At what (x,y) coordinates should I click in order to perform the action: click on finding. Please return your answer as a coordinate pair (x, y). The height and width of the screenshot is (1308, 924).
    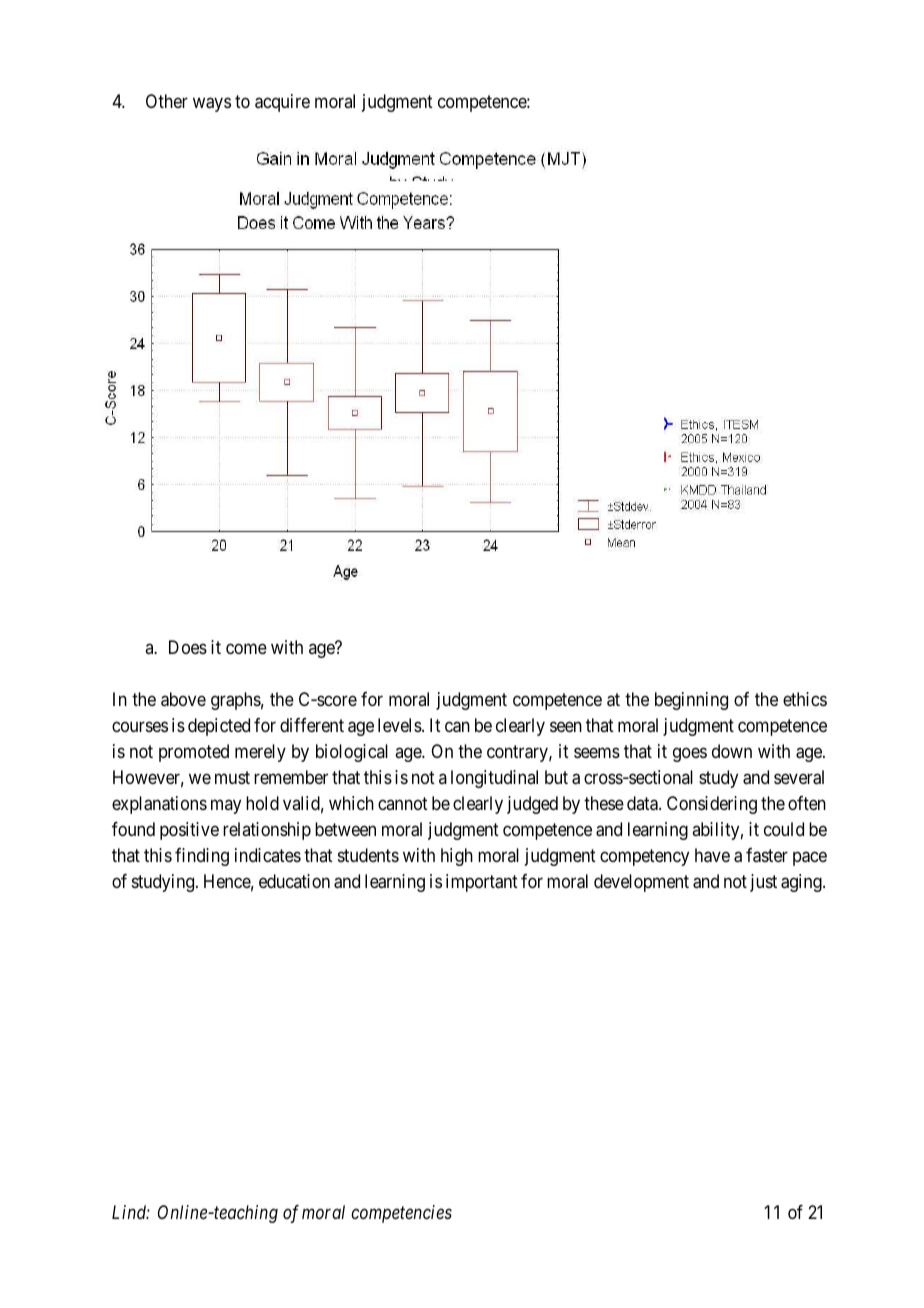
    Looking at the image, I should click on (202, 857).
